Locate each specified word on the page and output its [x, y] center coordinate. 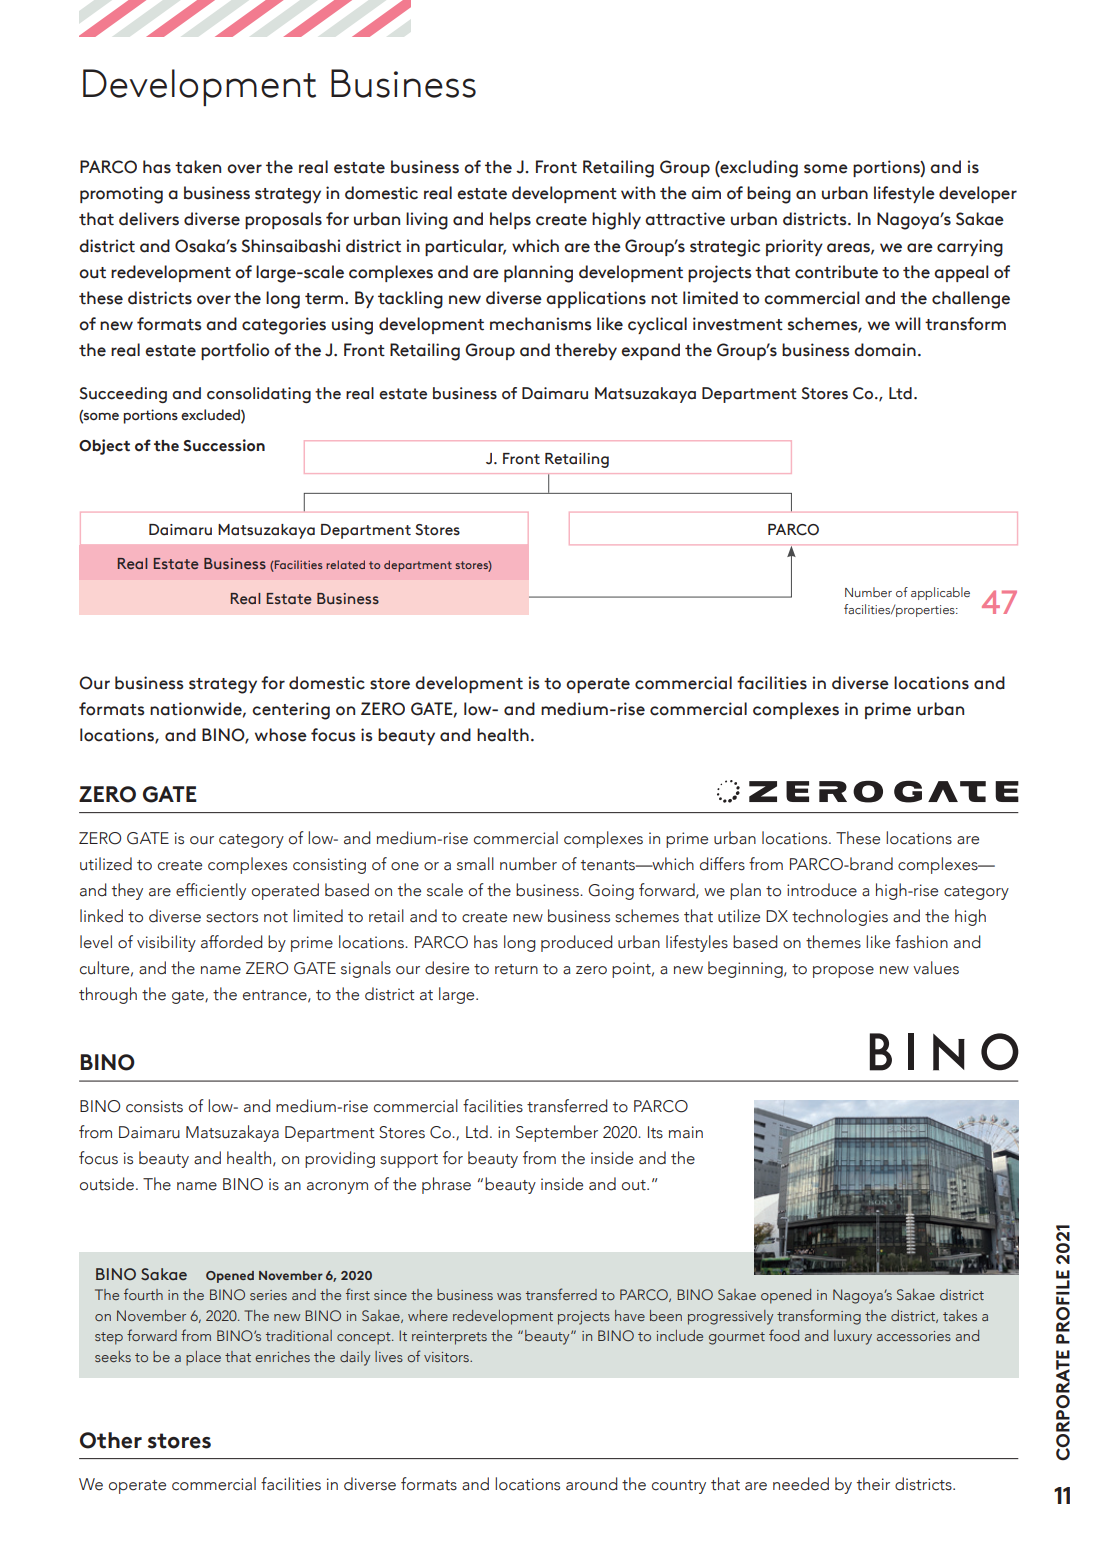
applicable [940, 593]
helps [510, 220]
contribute [836, 272]
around [591, 1484]
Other [111, 1440]
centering [291, 711]
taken [198, 167]
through [108, 995]
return [516, 969]
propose [843, 972]
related [345, 564]
